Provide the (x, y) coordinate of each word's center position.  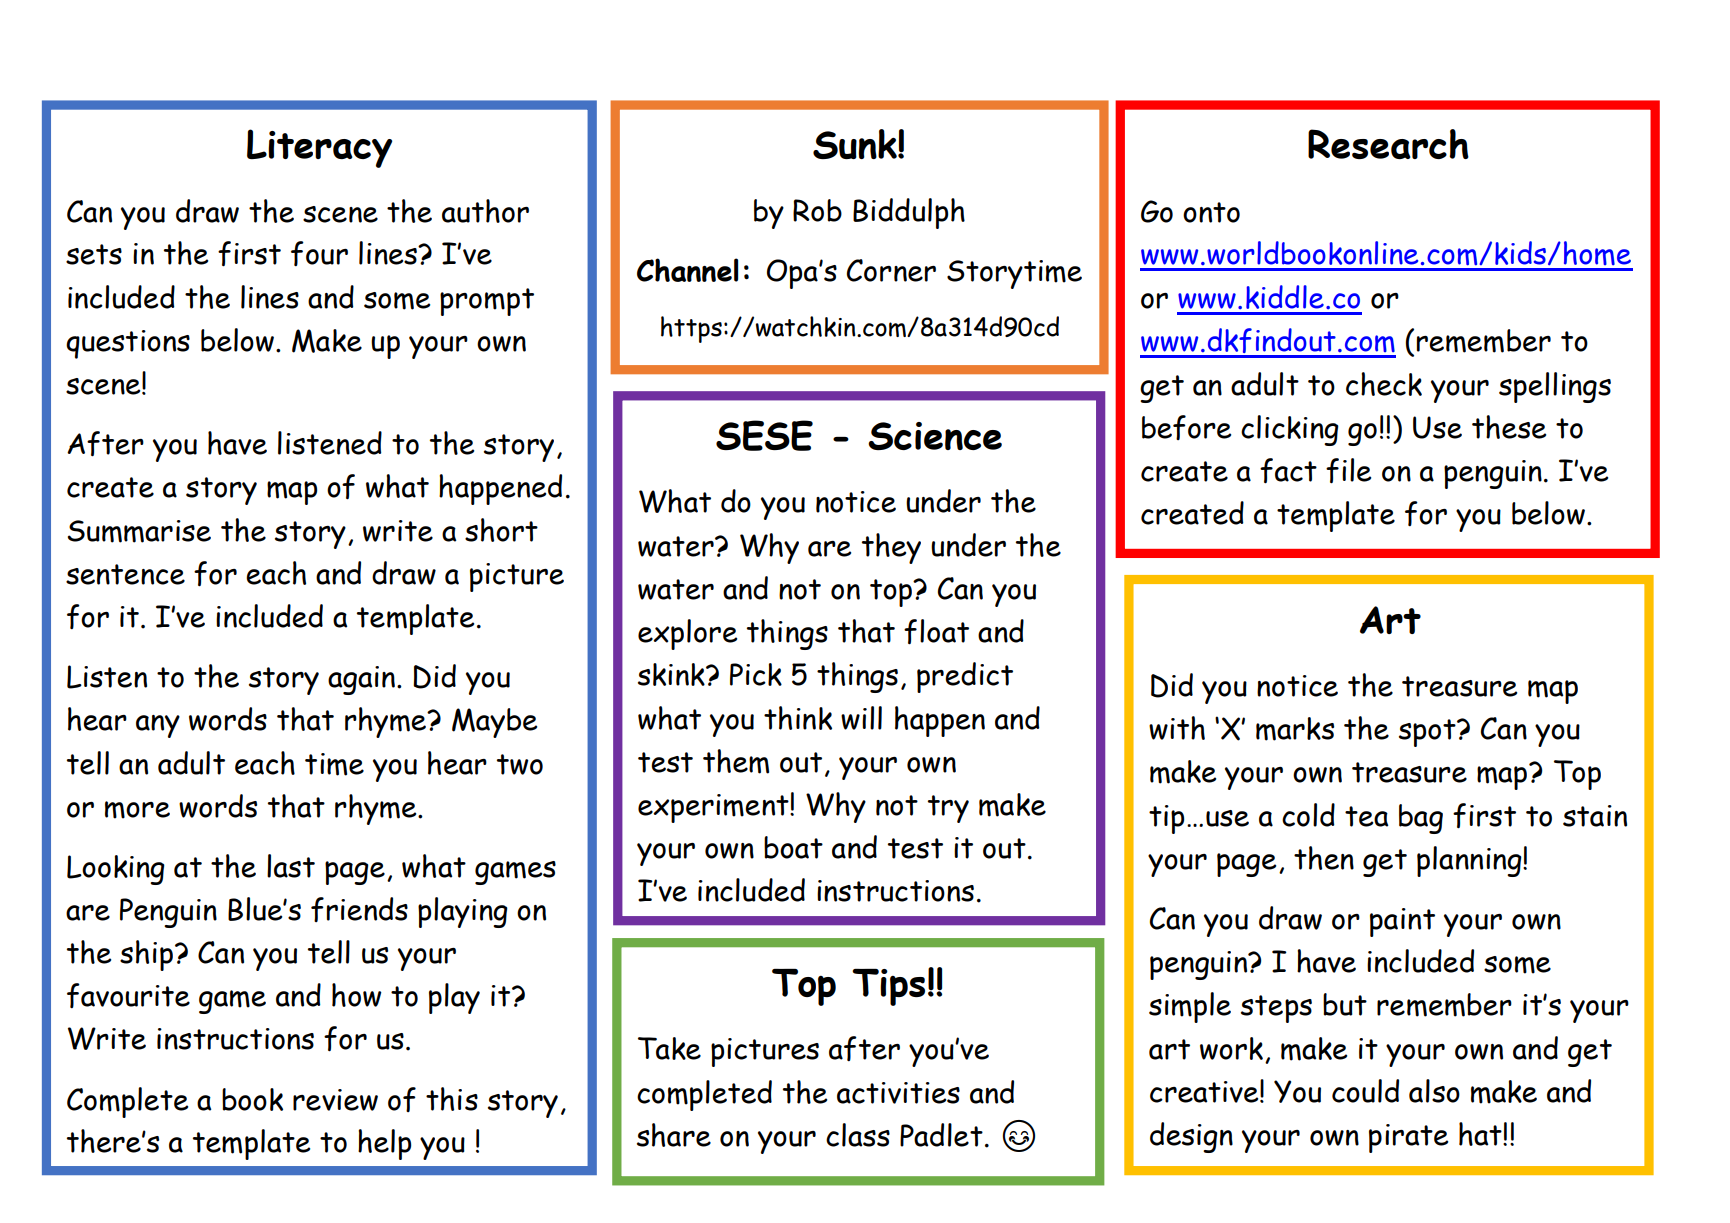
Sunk (856, 144)
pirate (1408, 1138)
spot (1428, 733)
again (361, 680)
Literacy (319, 148)
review (335, 1100)
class (858, 1135)
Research (1388, 144)
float (936, 632)
